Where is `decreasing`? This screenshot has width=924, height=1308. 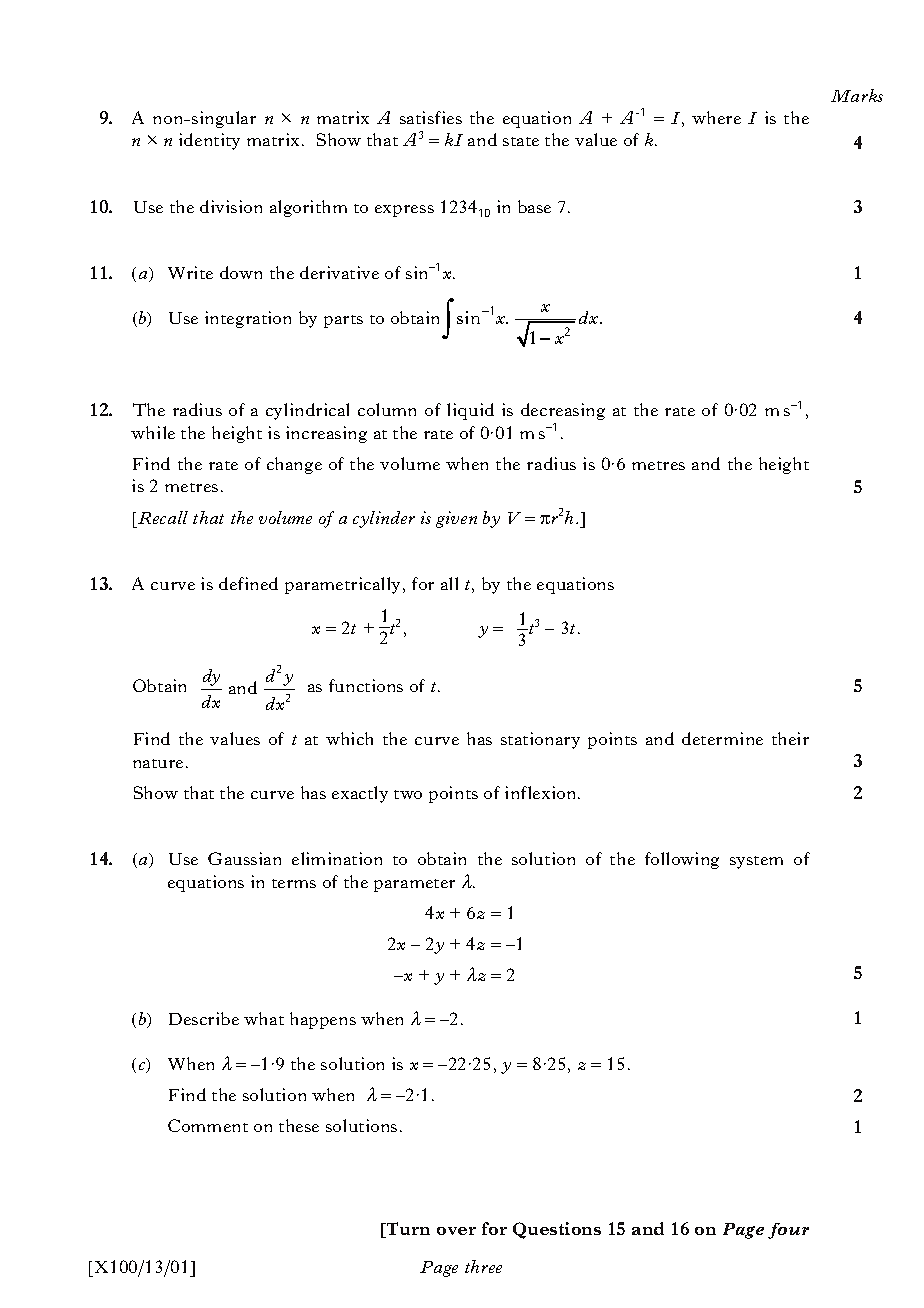
decreasing is located at coordinates (563, 411).
